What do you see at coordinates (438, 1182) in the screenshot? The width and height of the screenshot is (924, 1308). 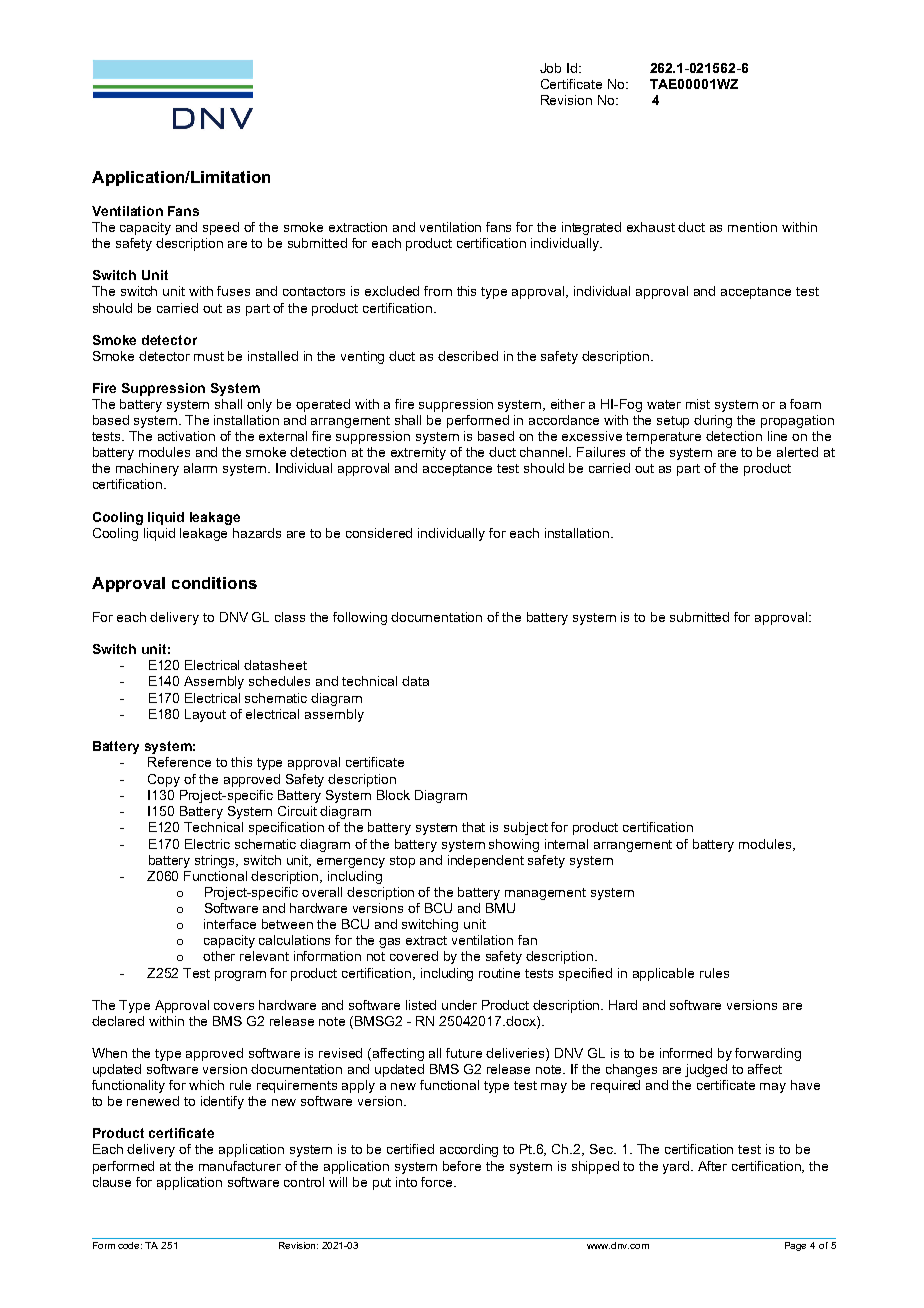 I see `force` at bounding box center [438, 1182].
